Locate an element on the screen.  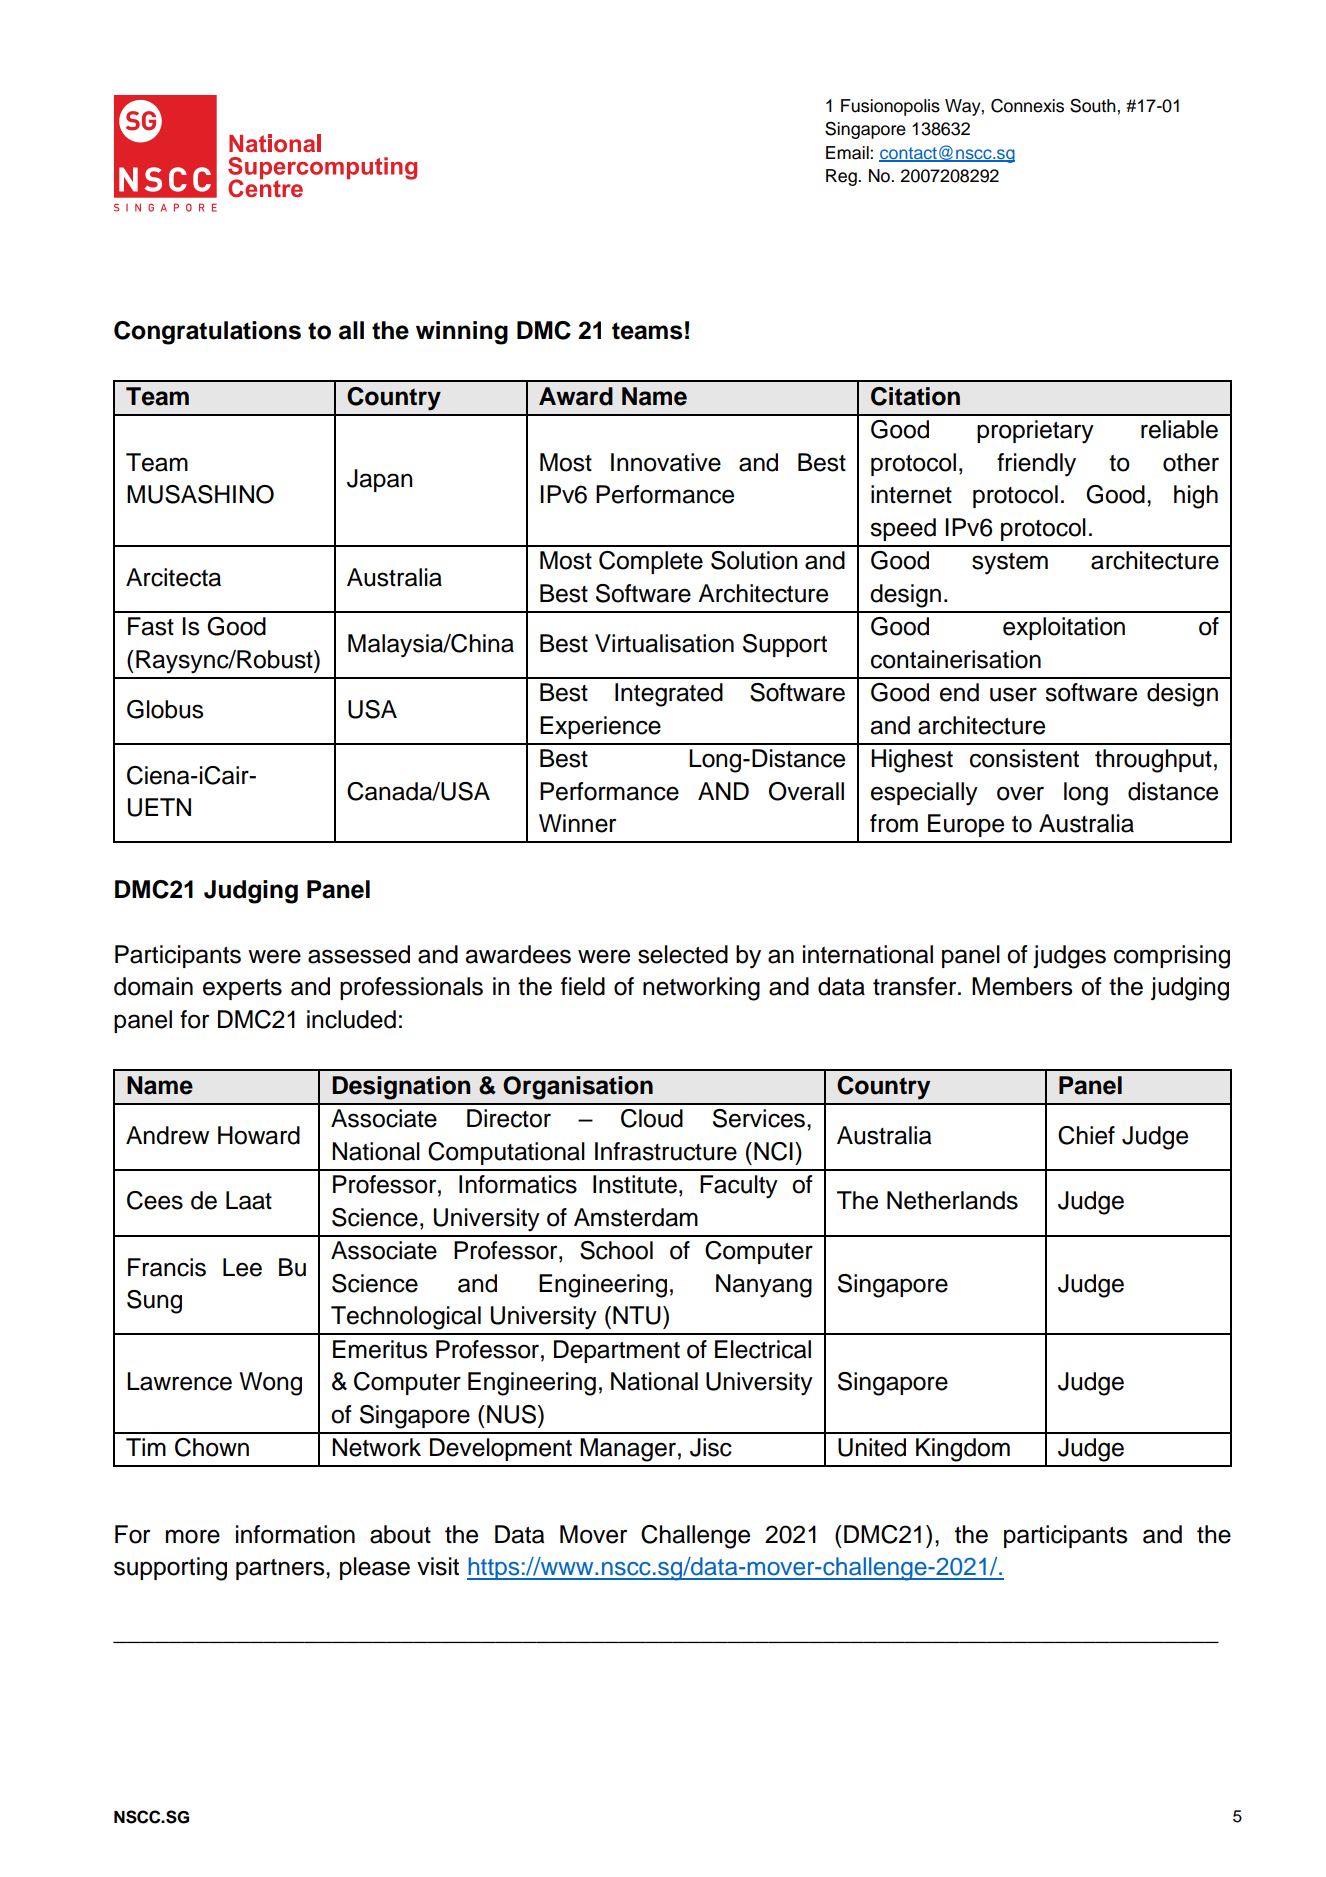
United is located at coordinates (872, 1447).
